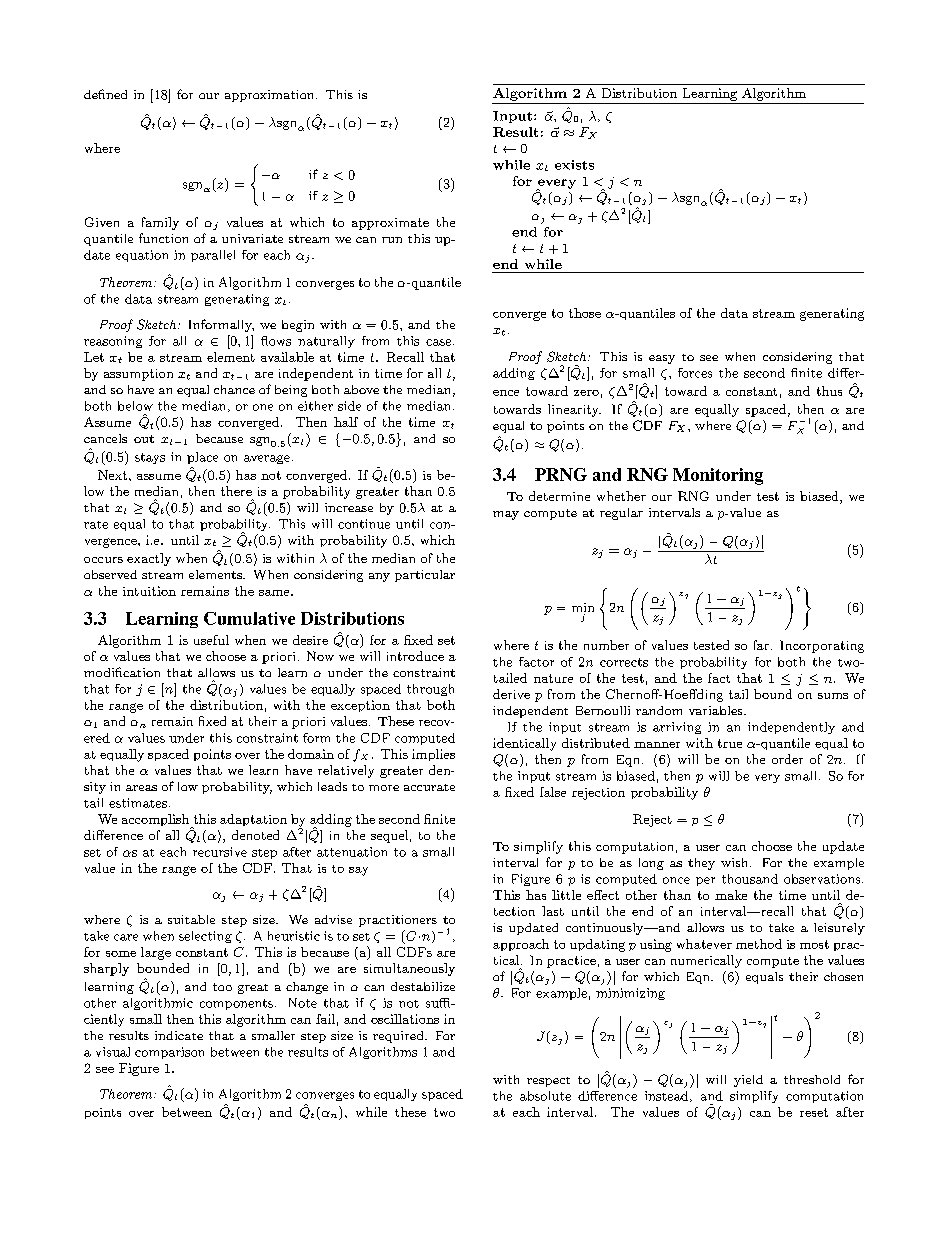  I want to click on wish, so click(736, 862).
